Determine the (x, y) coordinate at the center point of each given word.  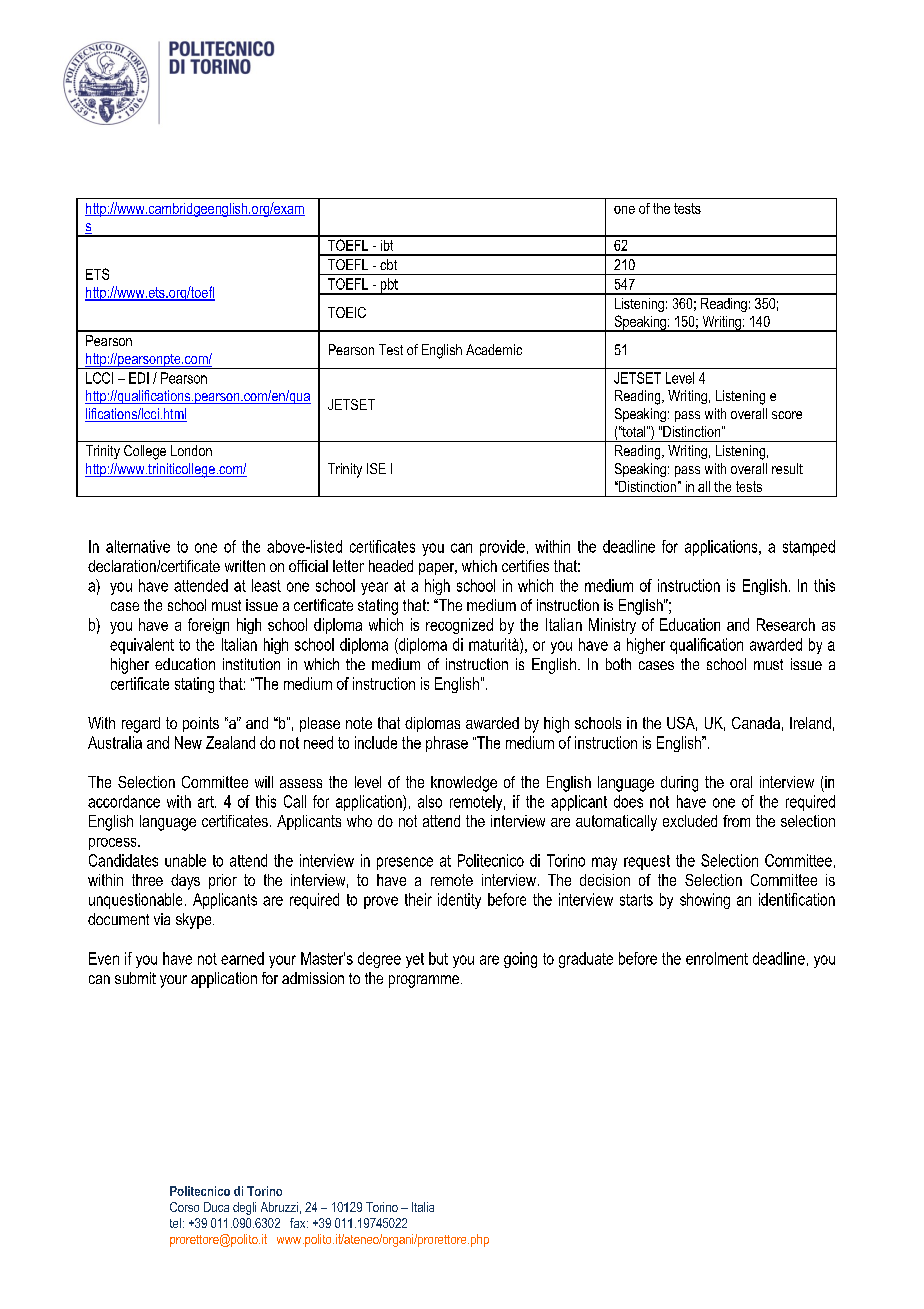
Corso (184, 1207)
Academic (494, 349)
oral (741, 782)
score (787, 415)
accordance (124, 801)
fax (299, 1223)
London (191, 450)
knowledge (464, 784)
